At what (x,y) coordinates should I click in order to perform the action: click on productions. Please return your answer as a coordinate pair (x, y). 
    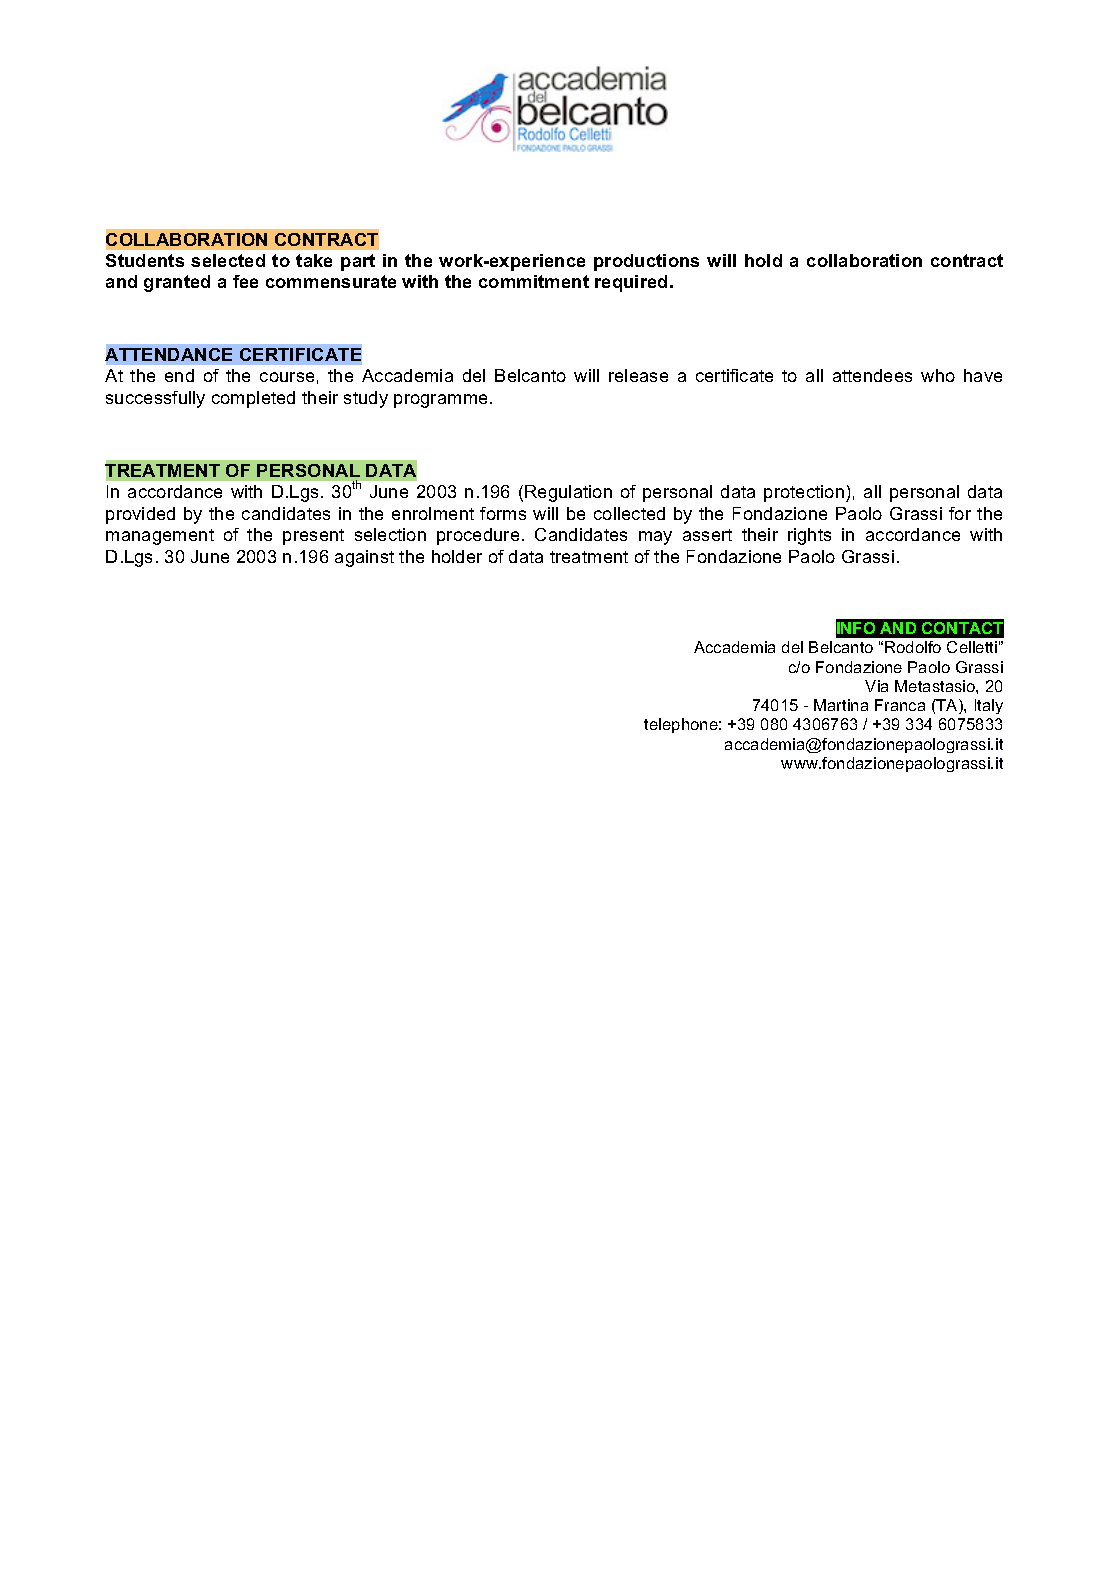
    Looking at the image, I should click on (646, 262).
